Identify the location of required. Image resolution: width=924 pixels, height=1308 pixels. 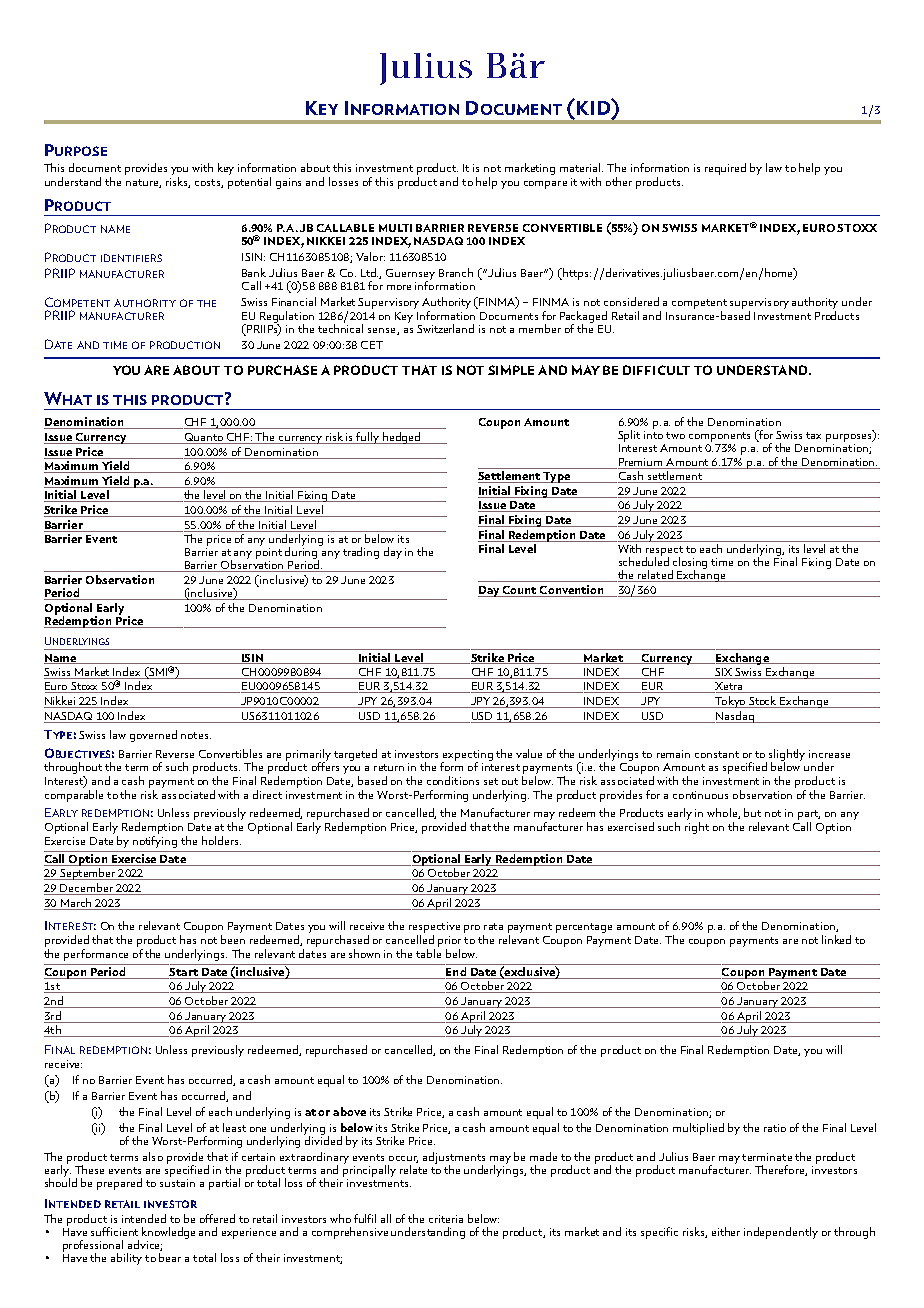
(725, 169).
